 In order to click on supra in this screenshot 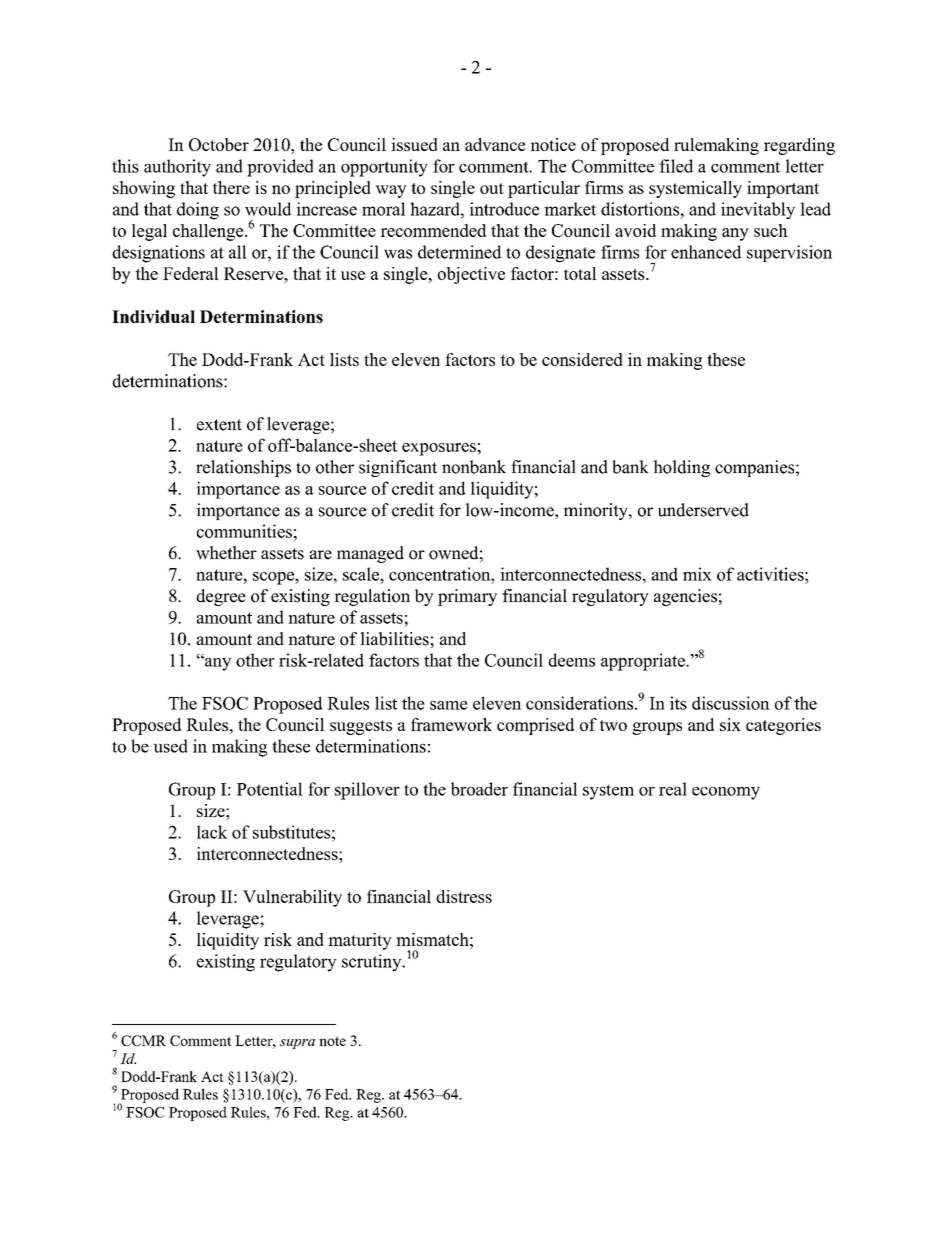, I will do `click(297, 1044)`.
